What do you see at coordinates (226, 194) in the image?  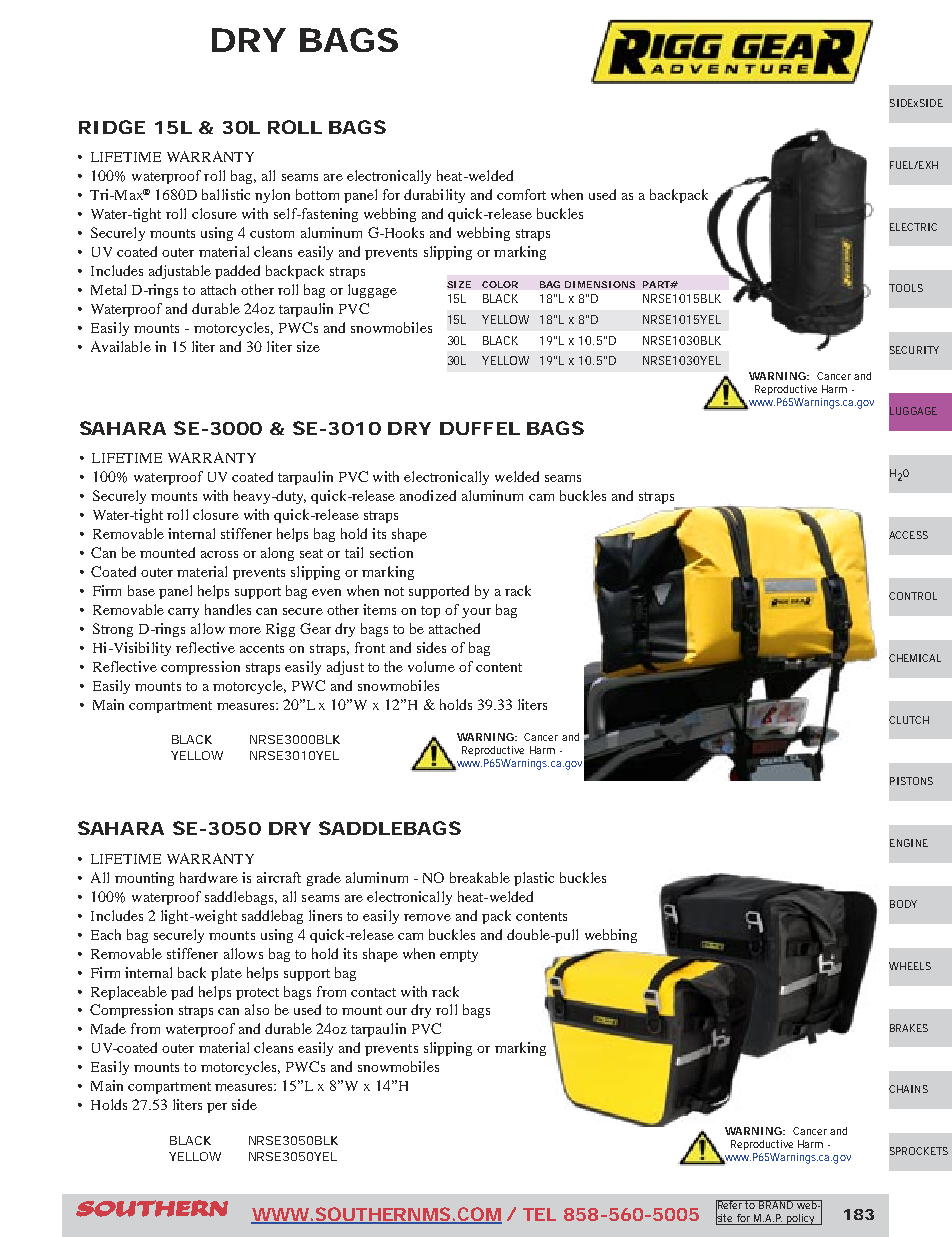 I see `ballistic` at bounding box center [226, 194].
